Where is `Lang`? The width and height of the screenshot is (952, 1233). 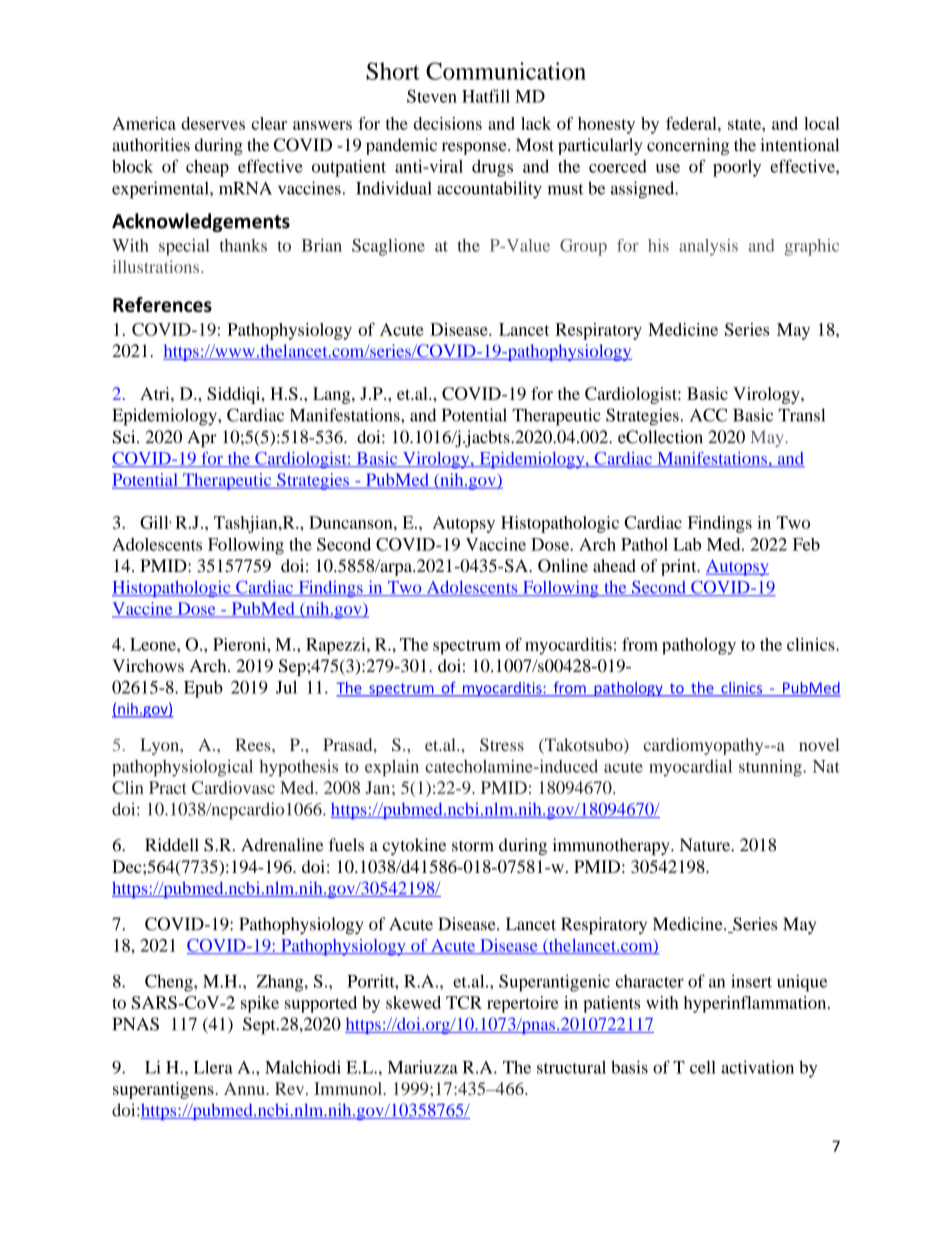 Lang is located at coordinates (333, 395).
